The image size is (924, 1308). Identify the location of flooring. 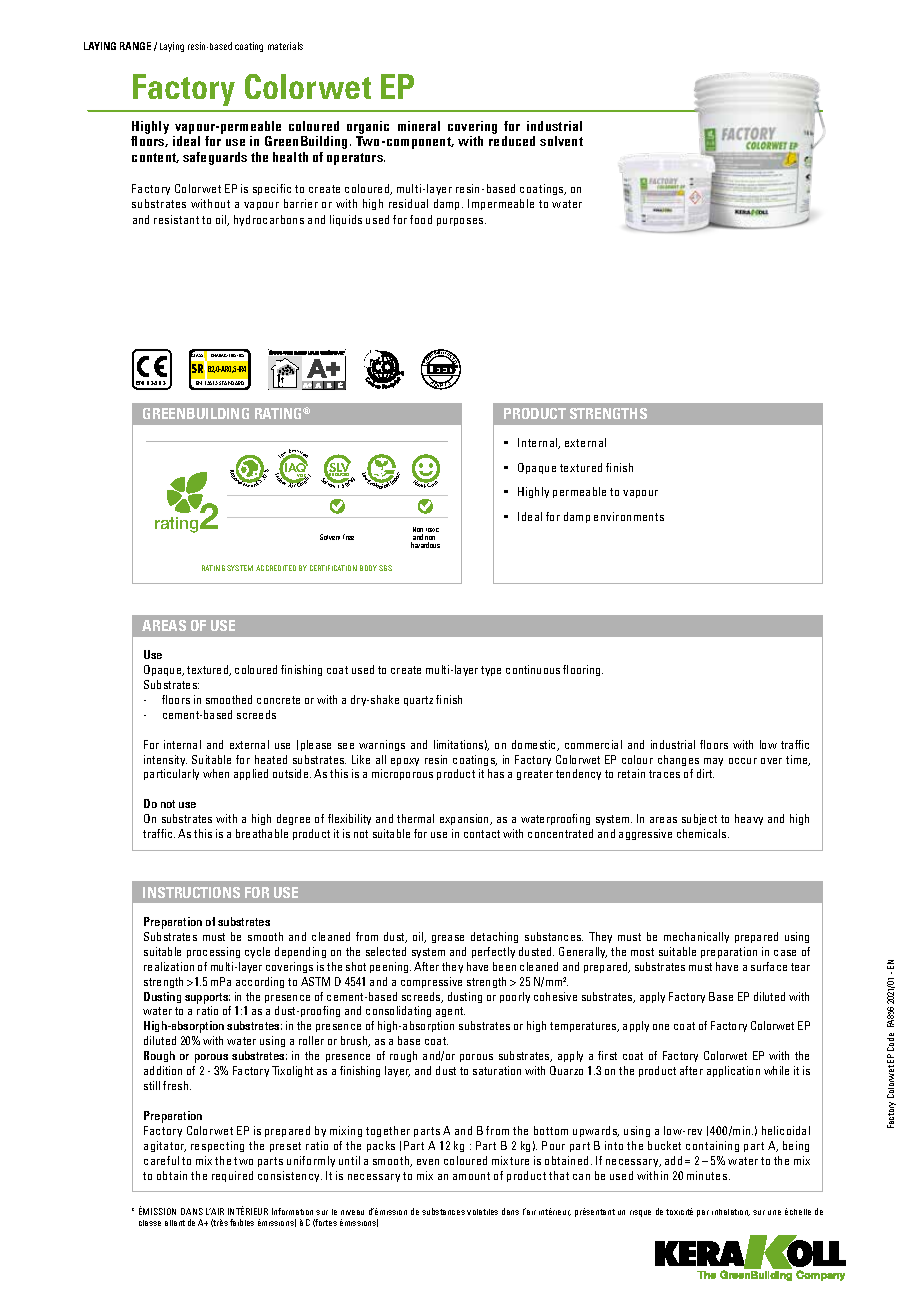
(583, 670).
